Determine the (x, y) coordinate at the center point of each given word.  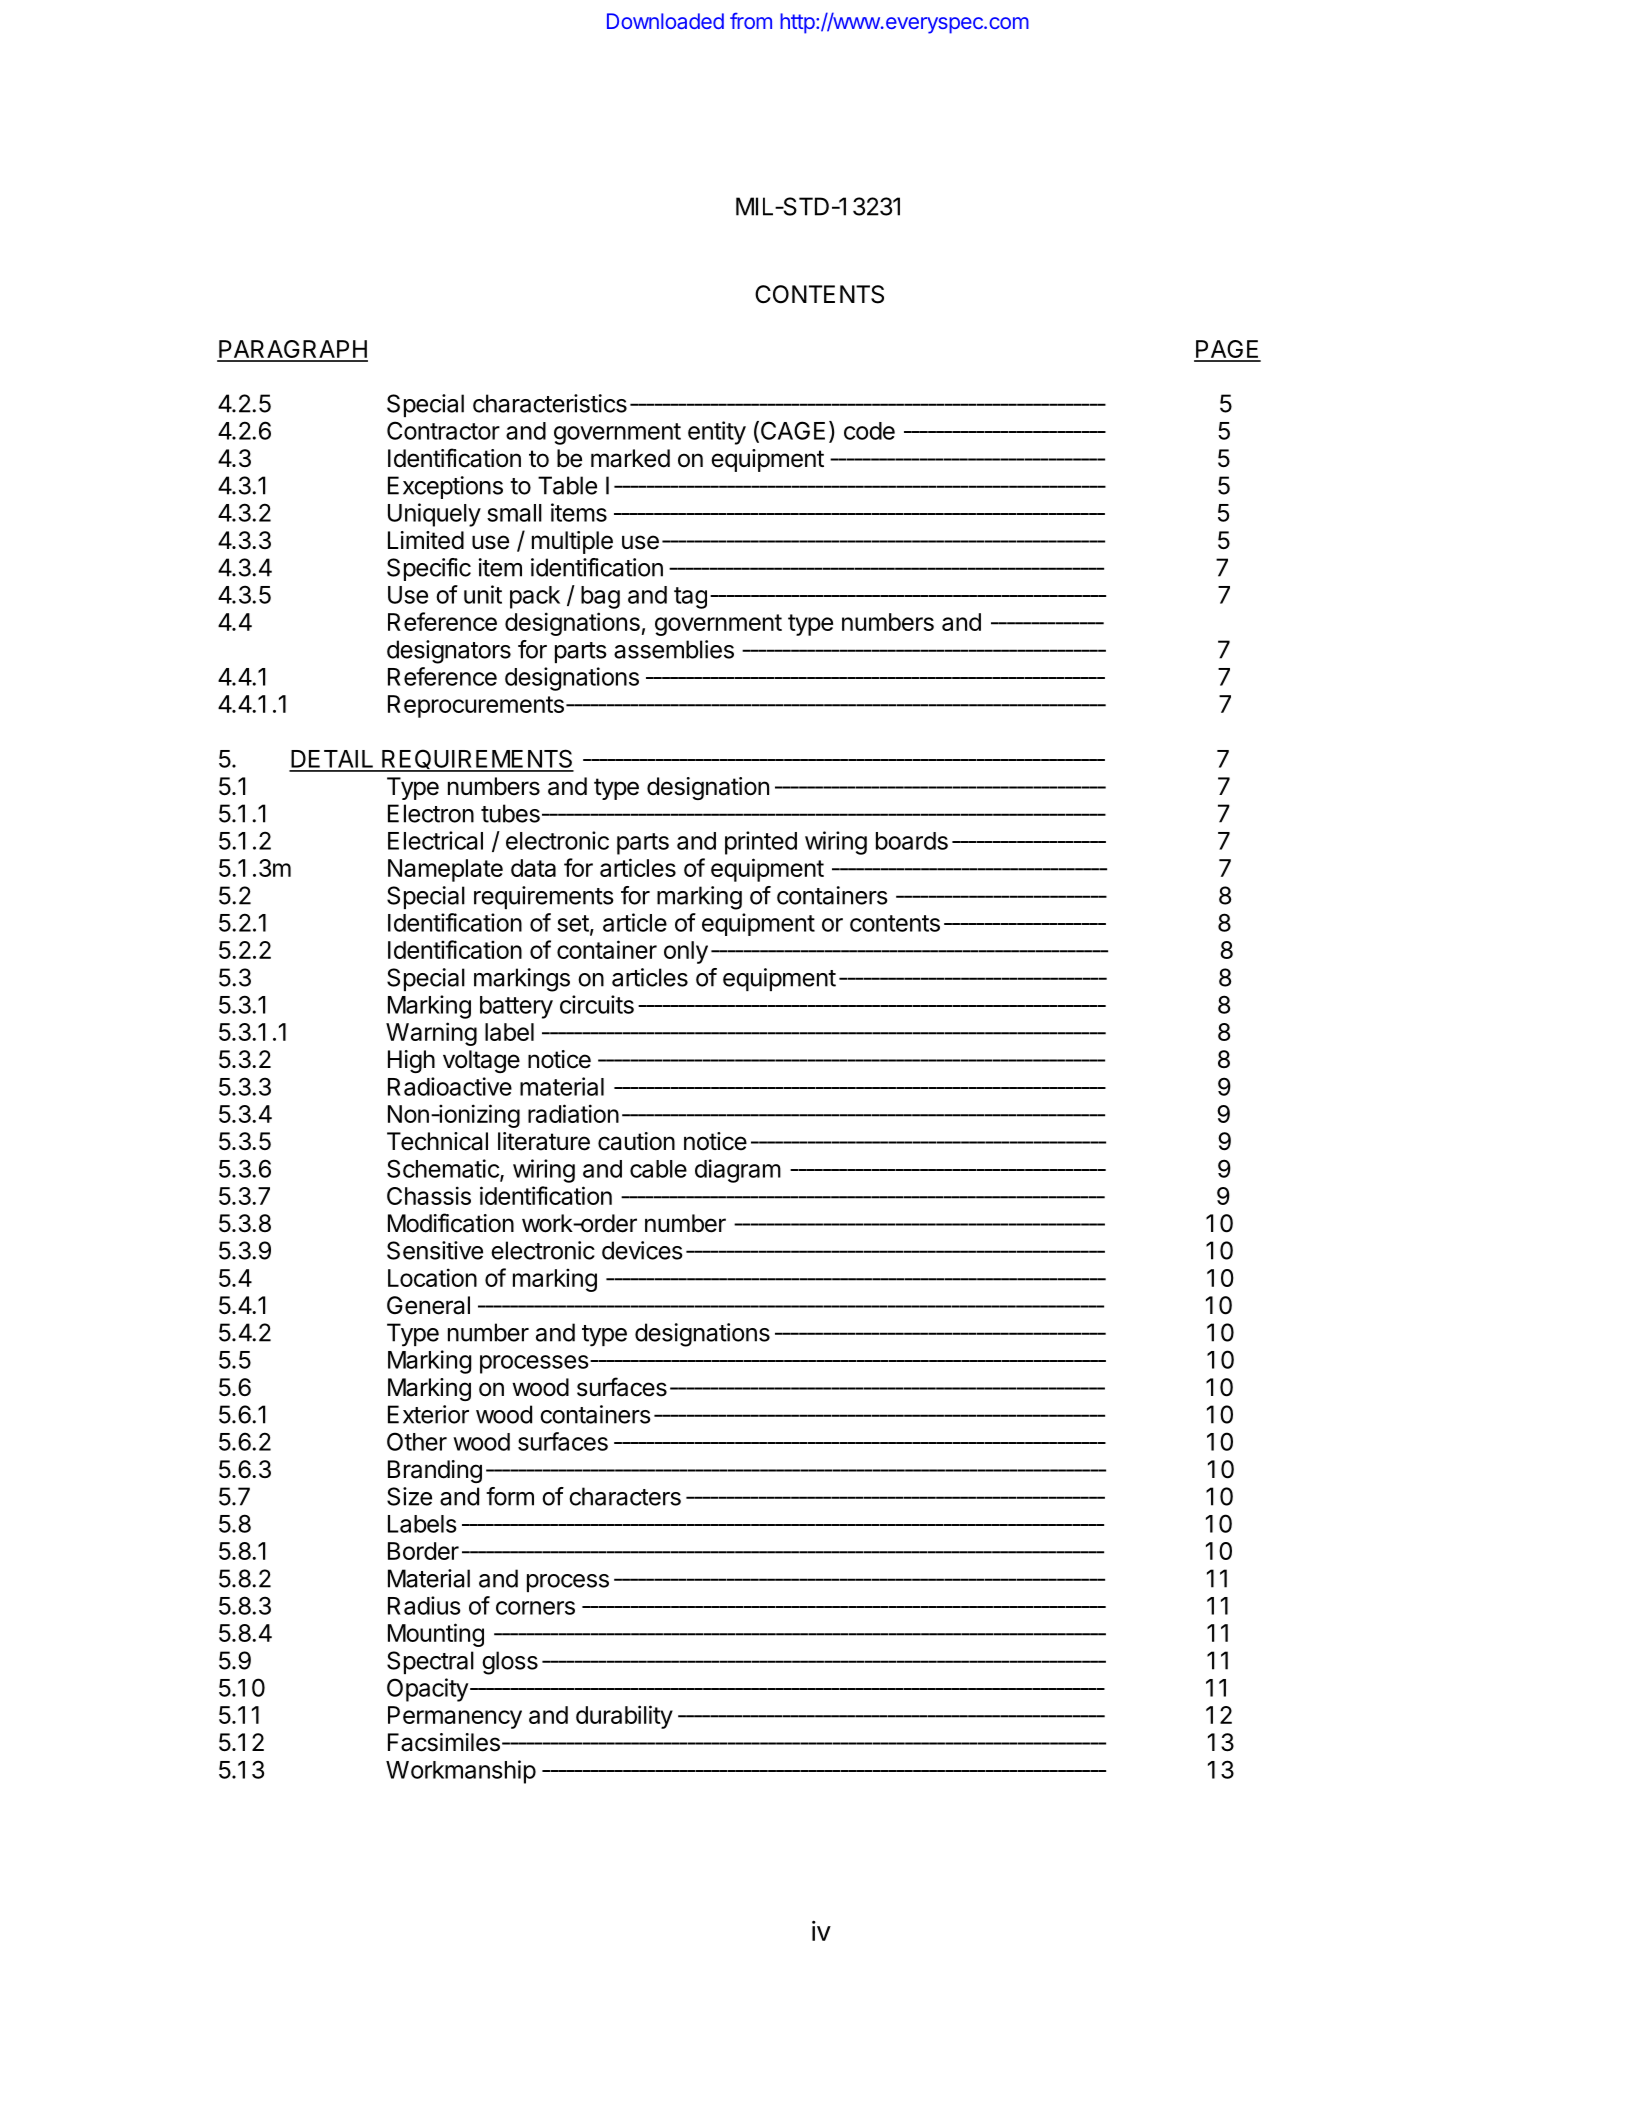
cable (658, 1169)
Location (432, 1277)
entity (717, 433)
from (751, 21)
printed (761, 843)
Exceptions (445, 487)
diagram (738, 1171)
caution (636, 1141)
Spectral (430, 1662)
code (869, 431)
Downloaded (665, 21)
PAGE (1227, 350)
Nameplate (445, 870)
